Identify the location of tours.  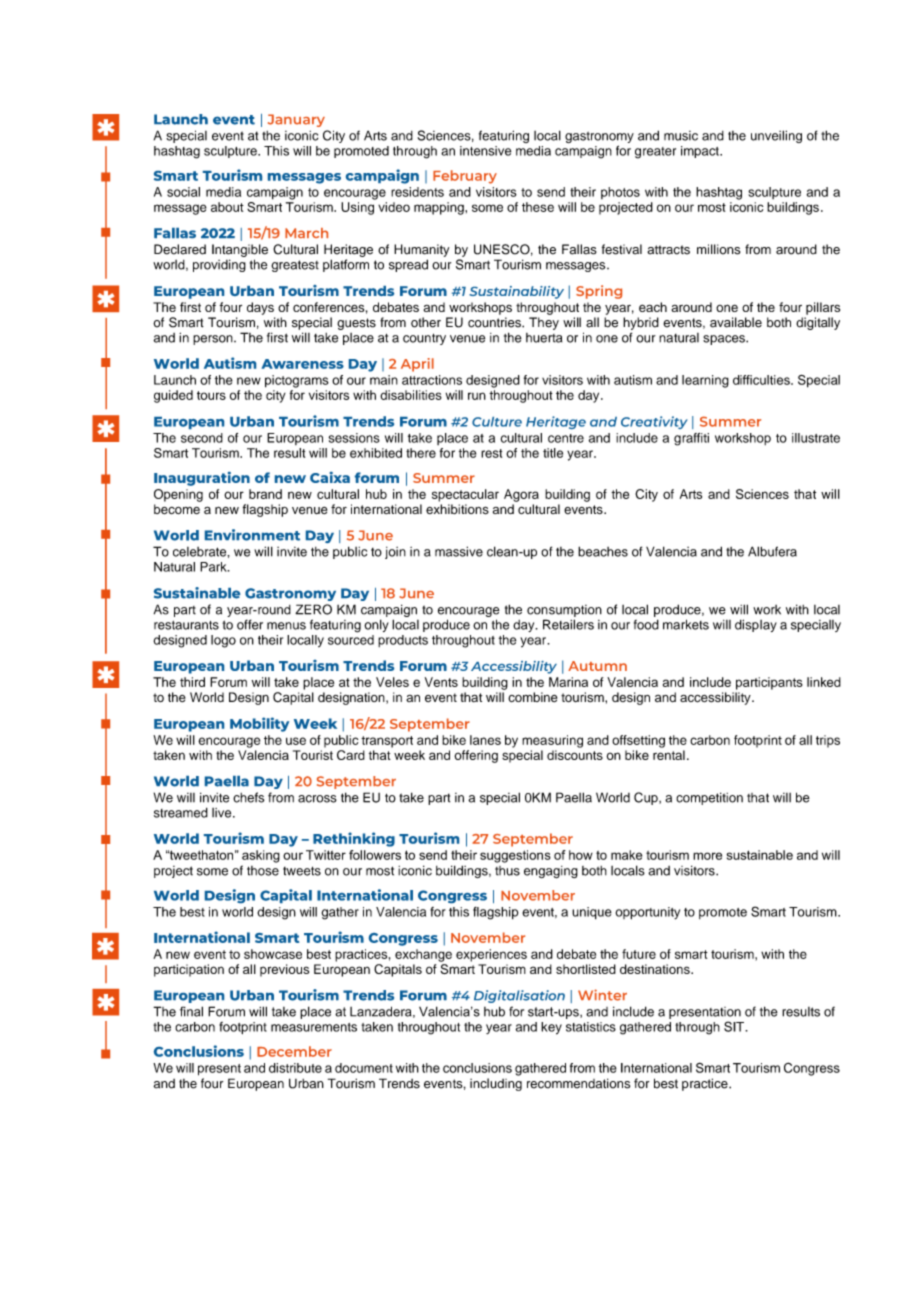
(211, 395).
